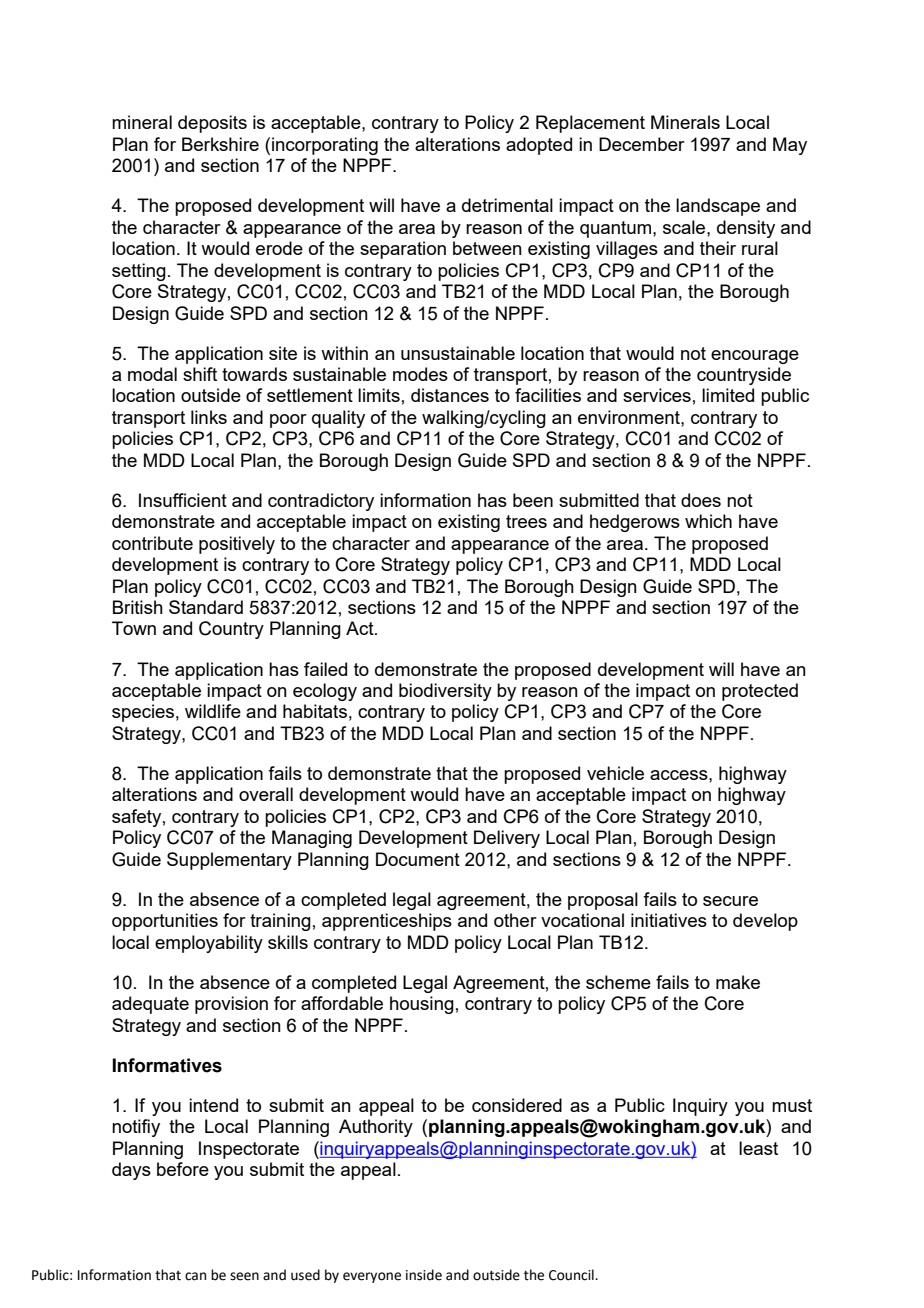  What do you see at coordinates (229, 861) in the image?
I see `Supplementary` at bounding box center [229, 861].
